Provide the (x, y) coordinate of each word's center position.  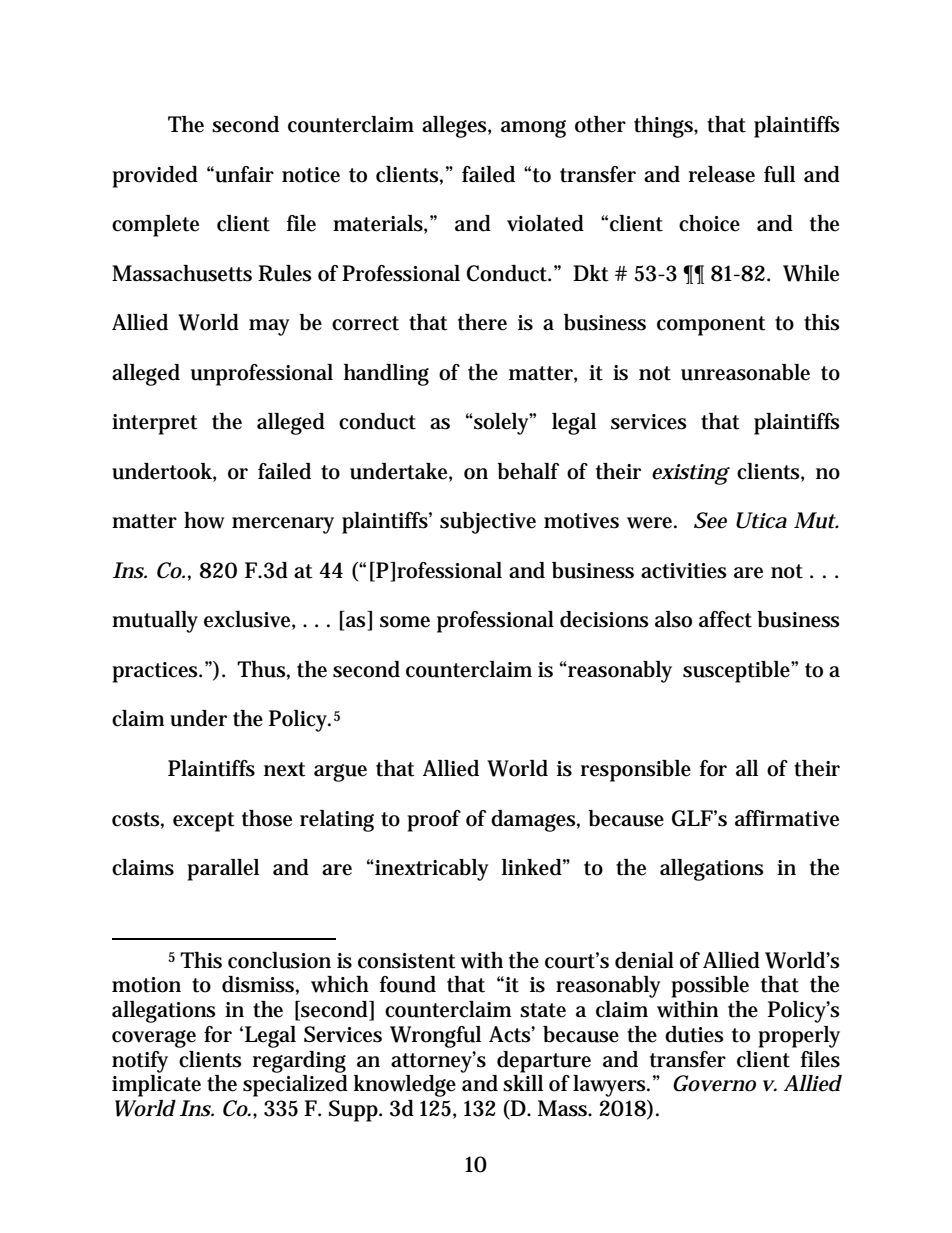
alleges (454, 127)
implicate (156, 1086)
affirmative (787, 818)
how (204, 520)
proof (434, 821)
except (204, 822)
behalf (528, 471)
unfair (243, 174)
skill (523, 1083)
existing (690, 474)
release (722, 174)
